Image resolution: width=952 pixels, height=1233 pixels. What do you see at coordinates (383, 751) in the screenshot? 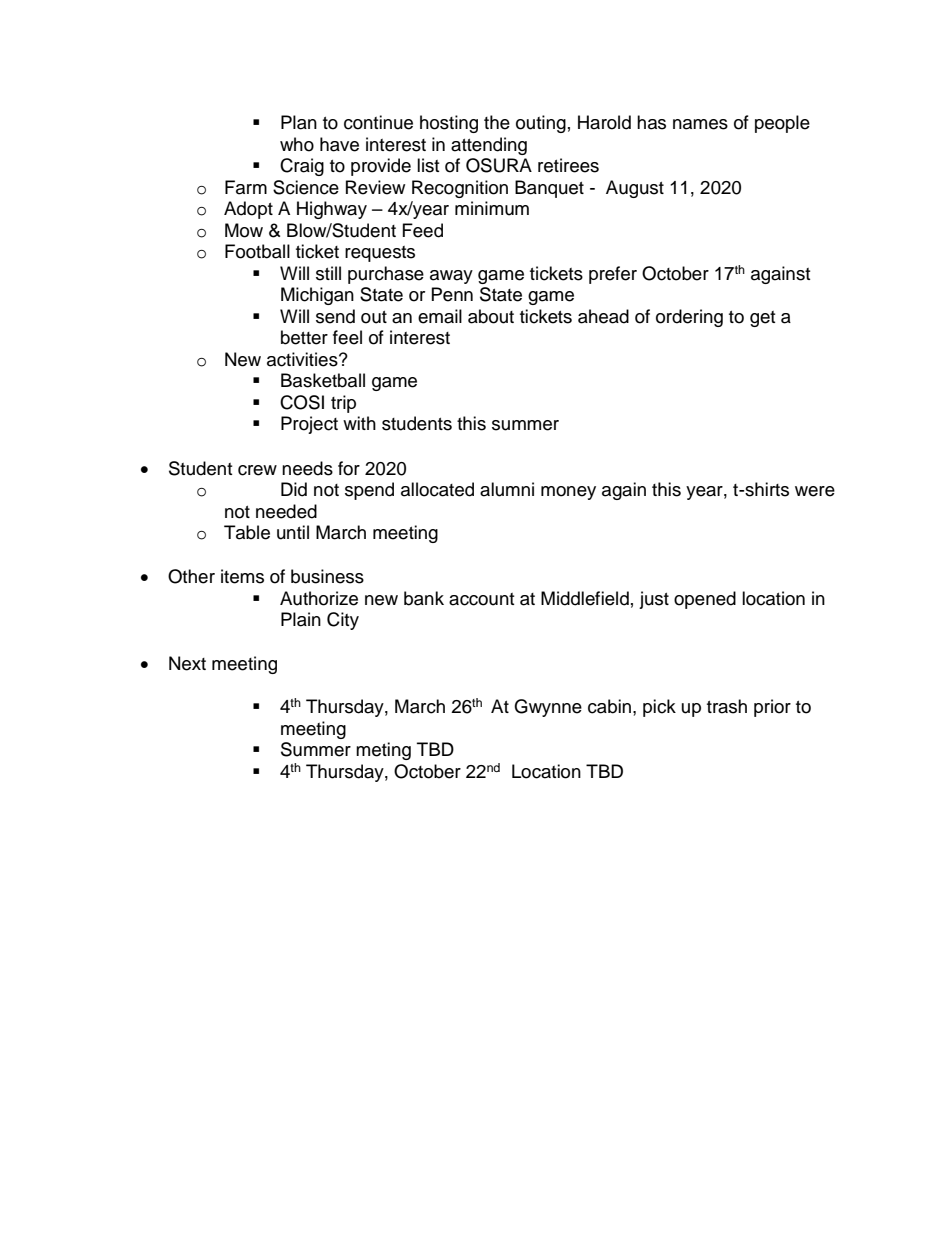
I see `meting` at bounding box center [383, 751].
